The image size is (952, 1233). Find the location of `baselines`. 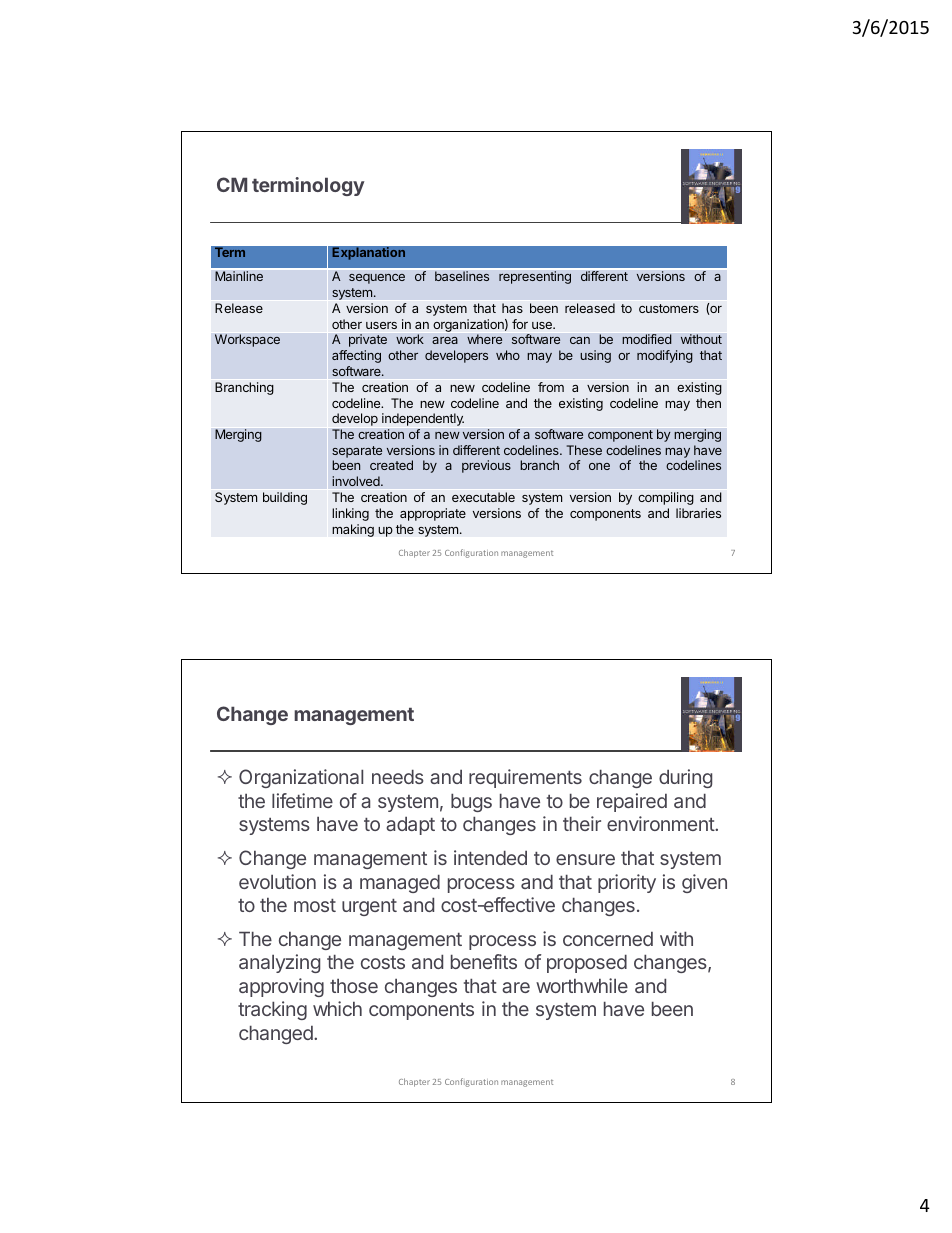

baselines is located at coordinates (462, 276).
